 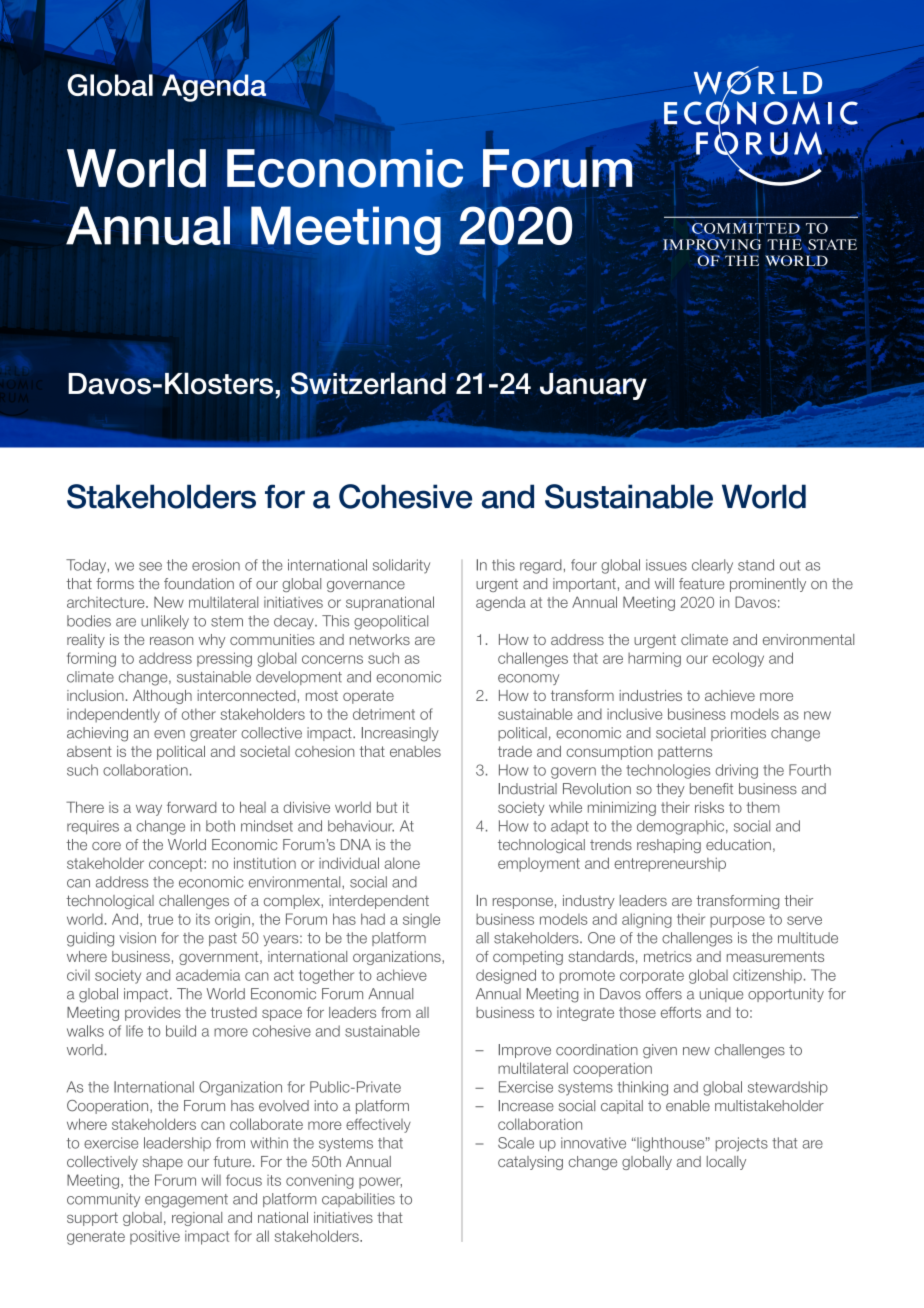 What do you see at coordinates (593, 386) in the page?
I see `January` at bounding box center [593, 386].
